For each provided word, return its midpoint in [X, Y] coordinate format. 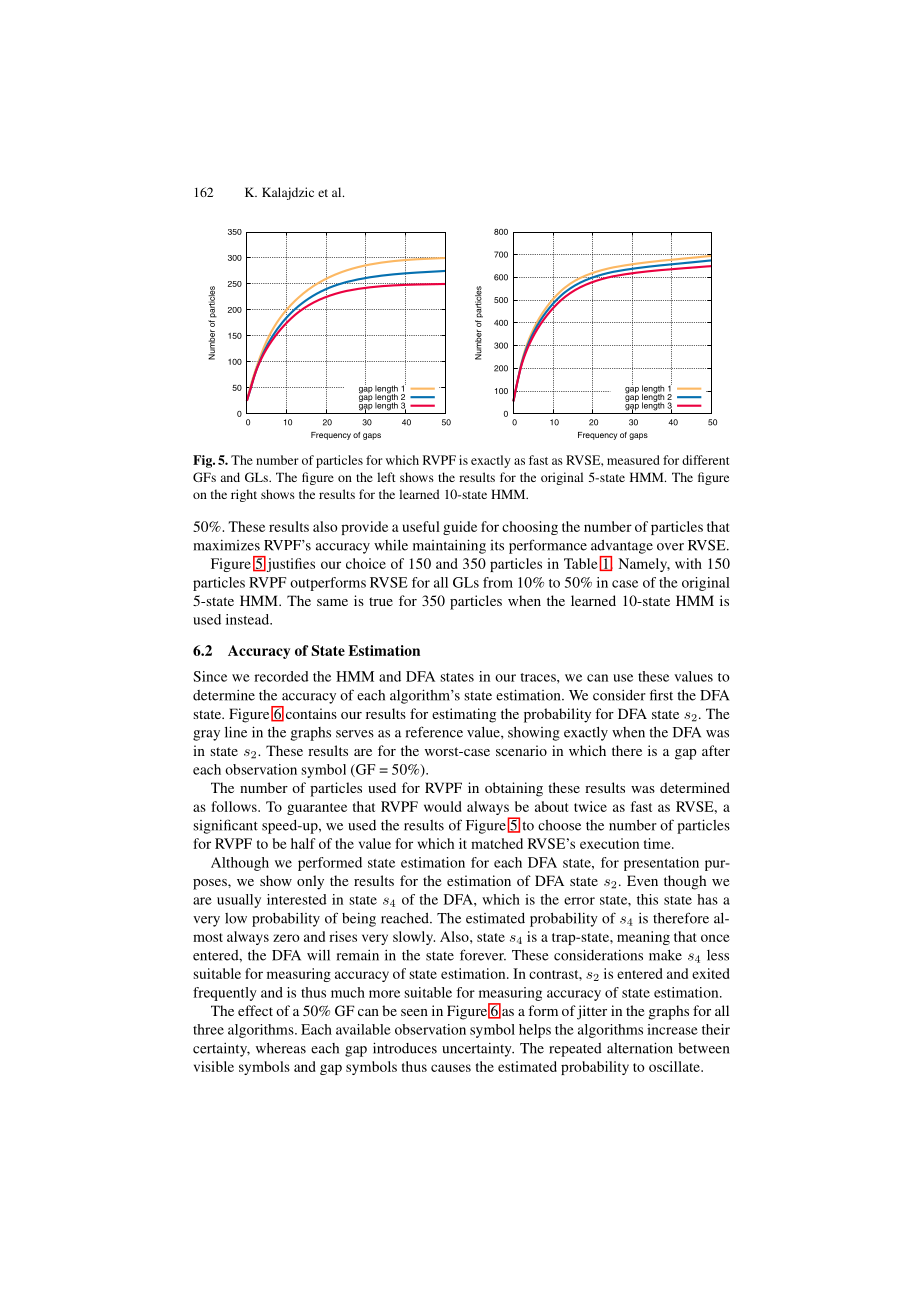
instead [248, 619]
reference [434, 732]
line [236, 732]
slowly [414, 938]
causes [451, 1068]
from [498, 582]
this [647, 899]
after [716, 750]
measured [633, 460]
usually [239, 901]
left [386, 477]
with [688, 563]
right [244, 495]
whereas [281, 1048]
